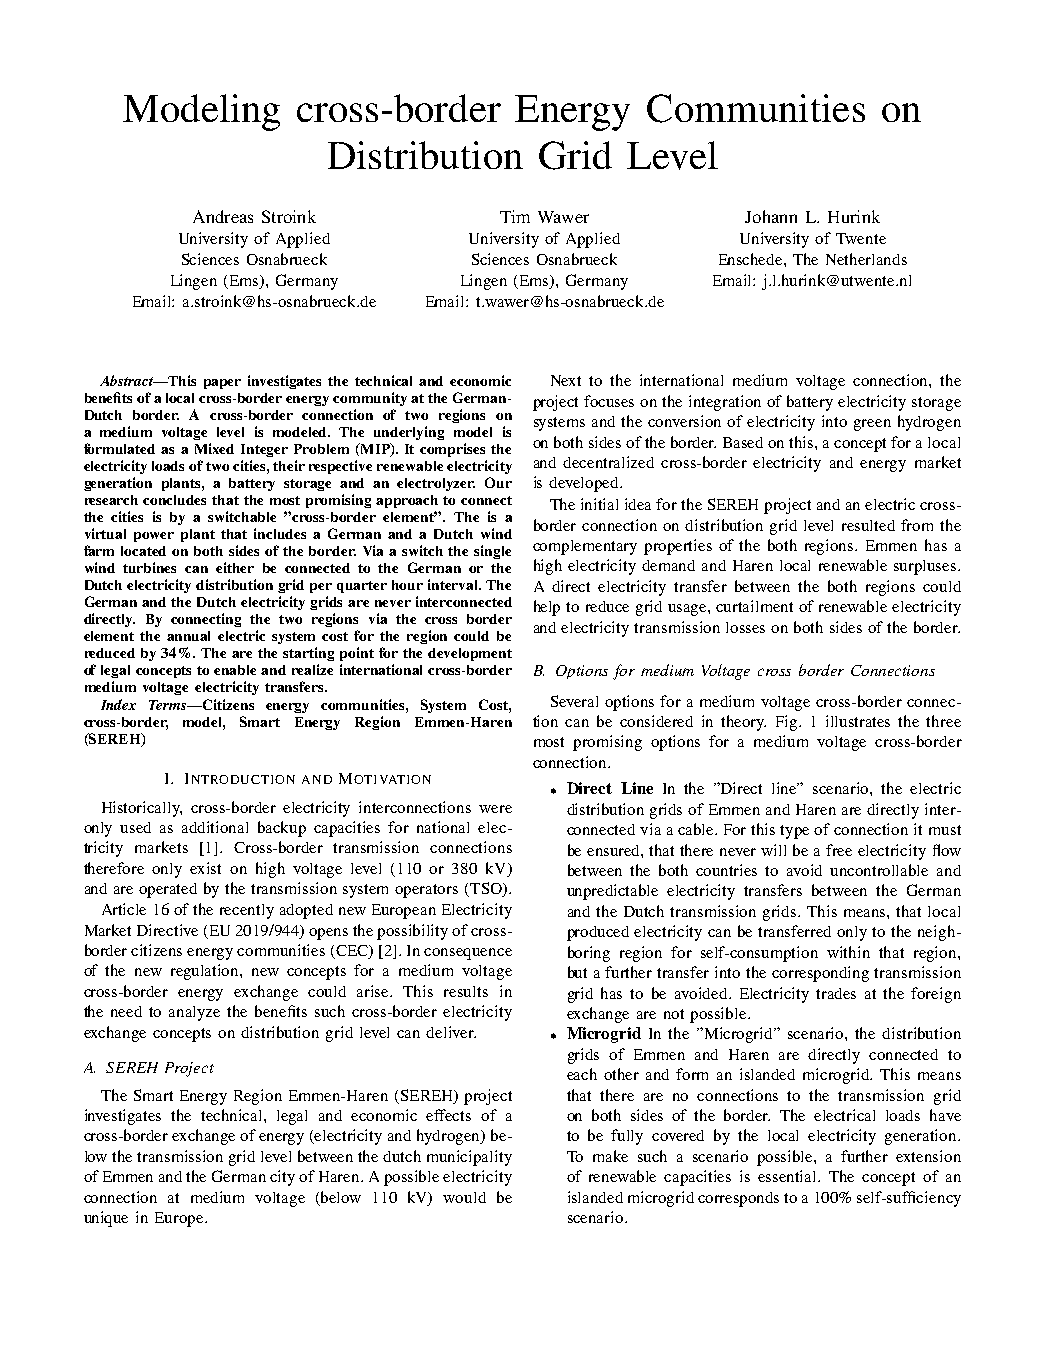 The width and height of the screenshot is (1045, 1352). I want to click on Andreas, so click(223, 216).
